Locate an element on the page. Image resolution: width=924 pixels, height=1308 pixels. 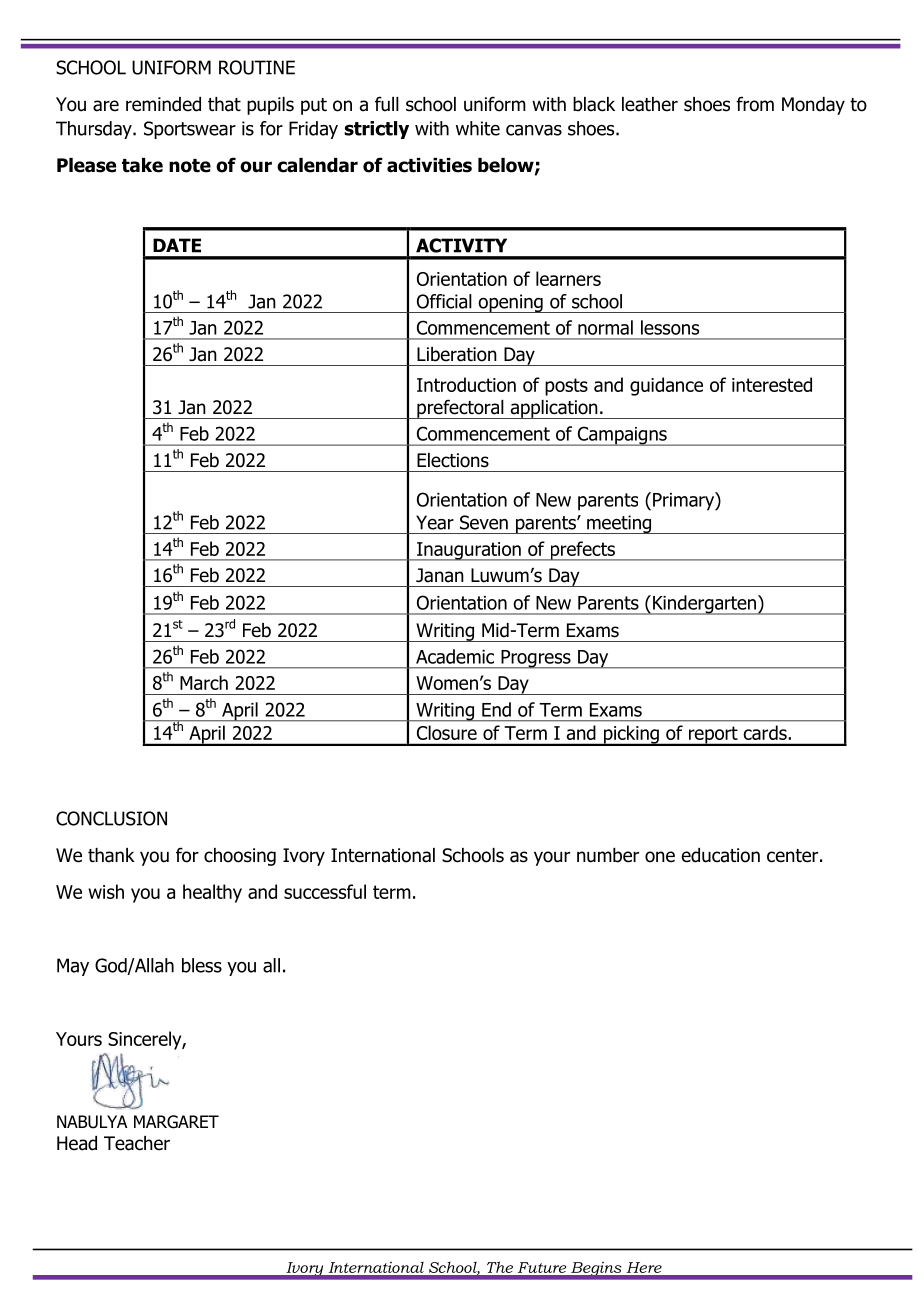
education is located at coordinates (721, 855).
